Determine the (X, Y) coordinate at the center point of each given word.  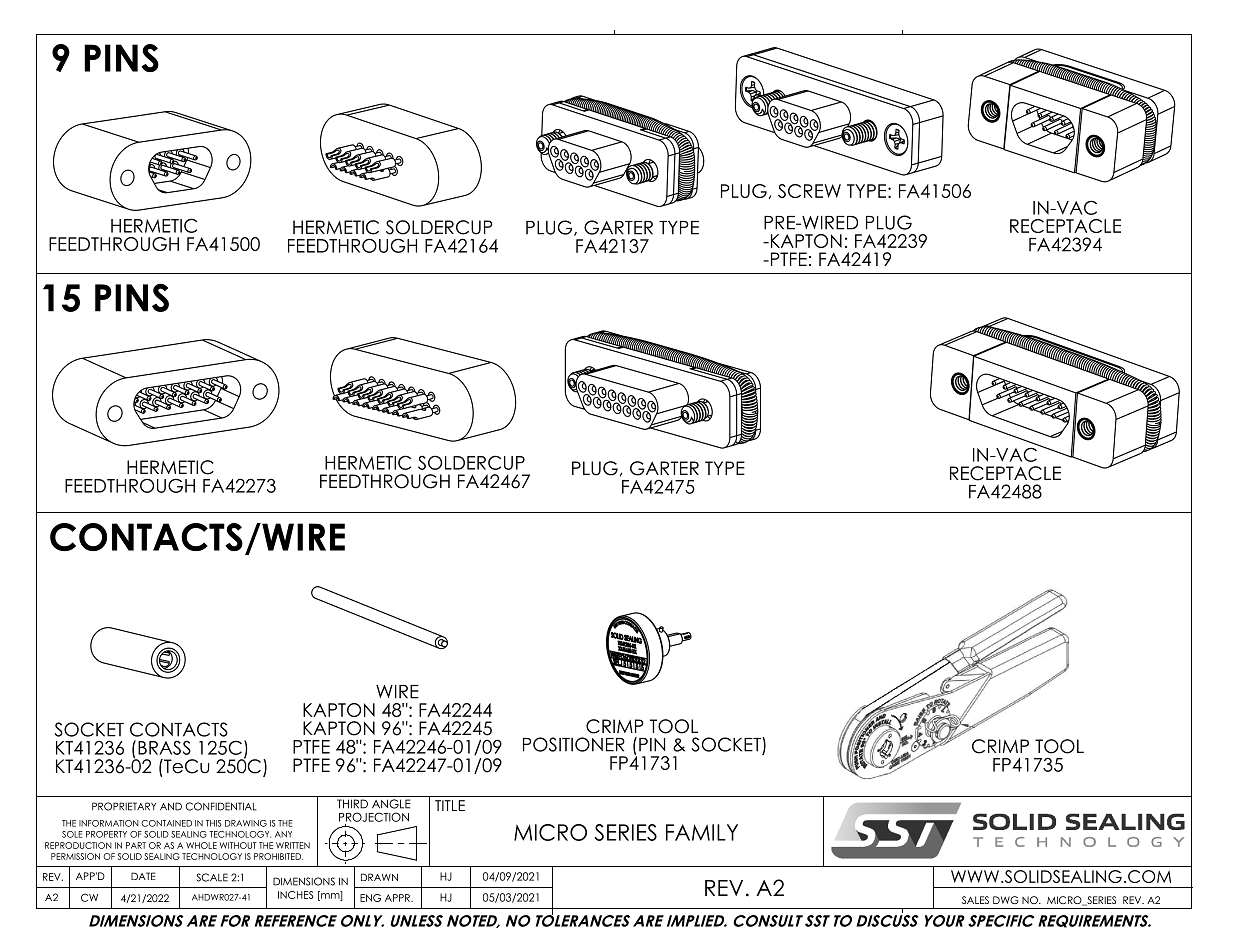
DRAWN (379, 877)
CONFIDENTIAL (221, 806)
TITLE (450, 805)
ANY (283, 834)
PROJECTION (374, 817)
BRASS (164, 747)
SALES (975, 900)
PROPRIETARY (124, 806)
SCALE (212, 877)
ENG (370, 898)
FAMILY (702, 832)
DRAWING (246, 823)
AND (171, 806)
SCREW (809, 191)
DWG (1006, 900)
